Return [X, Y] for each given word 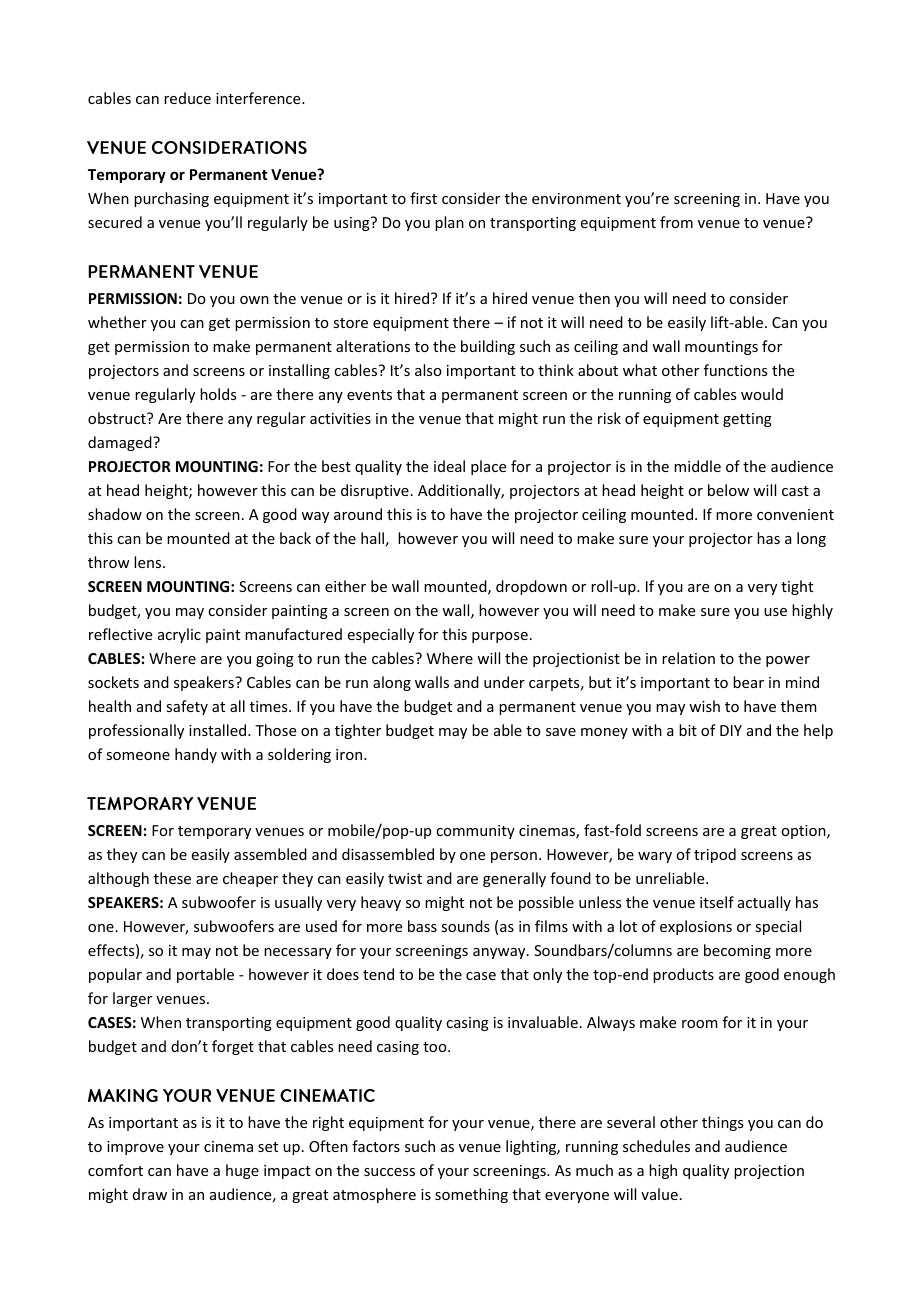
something [471, 1195]
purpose [500, 637]
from [676, 222]
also [428, 370]
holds [218, 394]
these [172, 878]
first [423, 198]
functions [735, 370]
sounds [465, 926]
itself [717, 902]
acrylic [179, 635]
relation [688, 658]
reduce [187, 98]
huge [242, 1171]
